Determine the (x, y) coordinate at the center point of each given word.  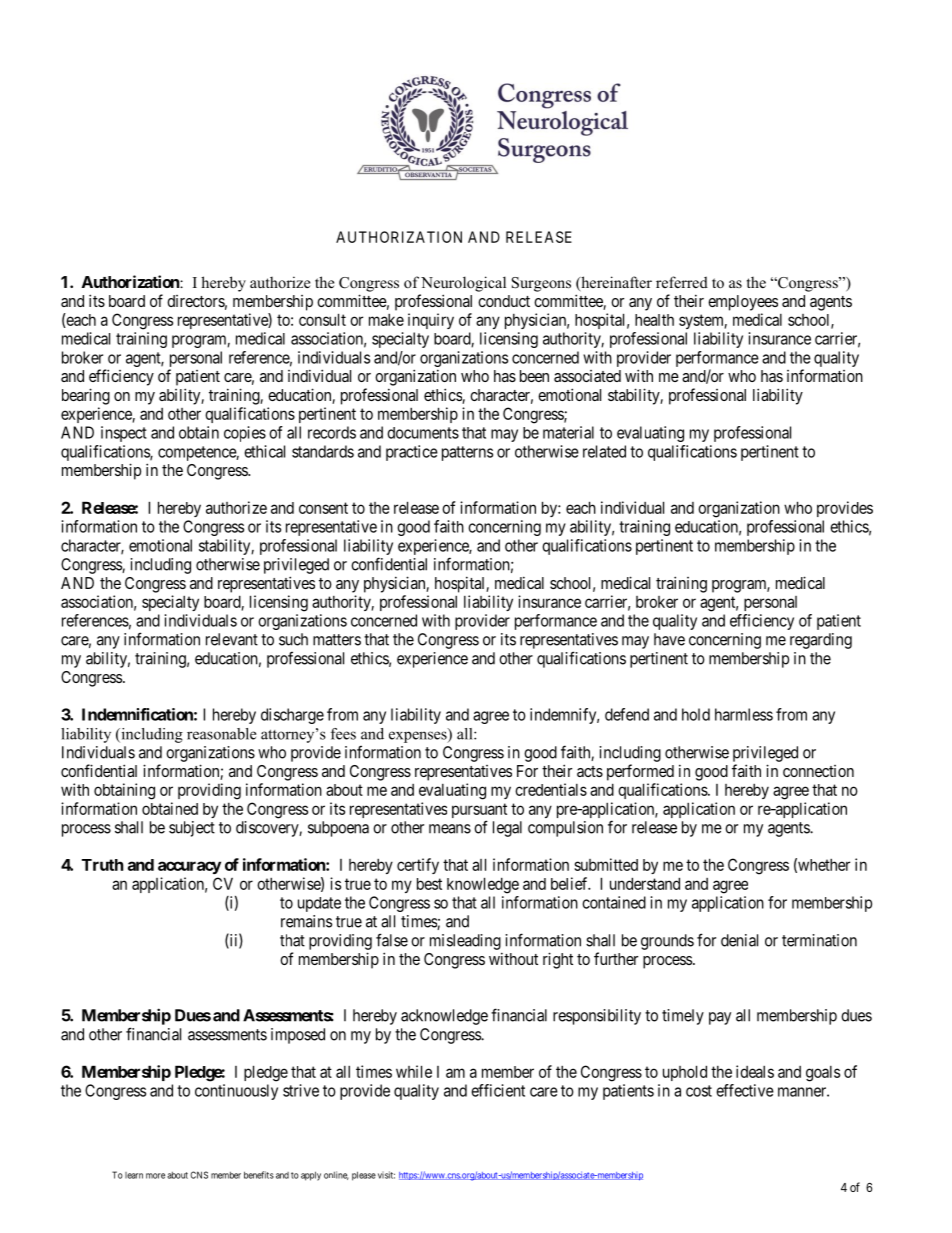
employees (743, 303)
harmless (744, 714)
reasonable (221, 734)
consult (322, 319)
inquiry (431, 321)
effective (745, 1090)
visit (386, 1175)
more (155, 1176)
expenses (419, 736)
